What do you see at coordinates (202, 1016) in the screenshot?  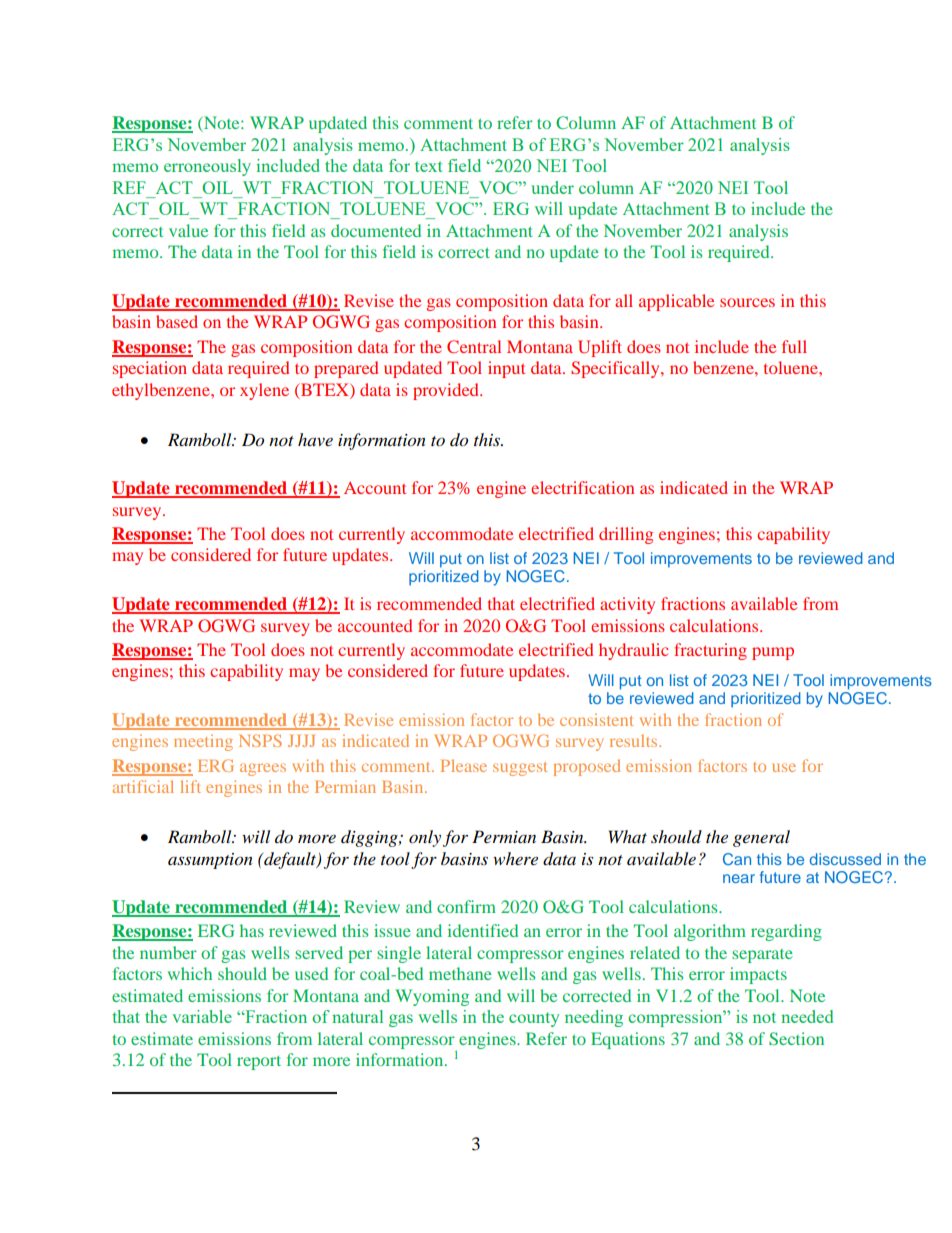 I see `variable` at bounding box center [202, 1016].
